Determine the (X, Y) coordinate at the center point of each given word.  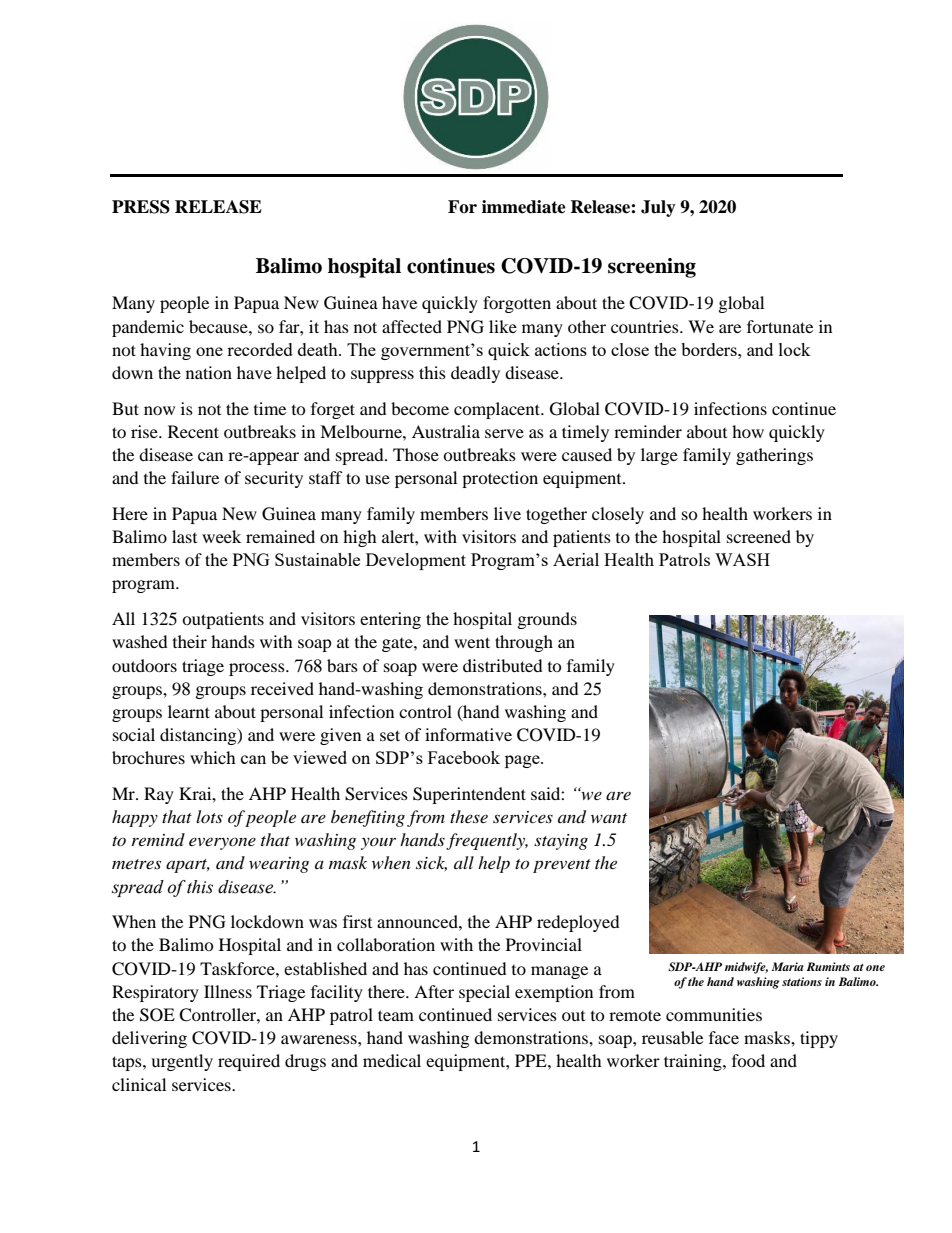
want (609, 818)
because (219, 326)
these (469, 816)
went (472, 642)
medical (392, 1060)
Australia (446, 431)
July (658, 208)
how (748, 431)
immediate (524, 207)
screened (759, 536)
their (190, 641)
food (748, 1060)
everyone (222, 844)
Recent (193, 431)
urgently (182, 1062)
